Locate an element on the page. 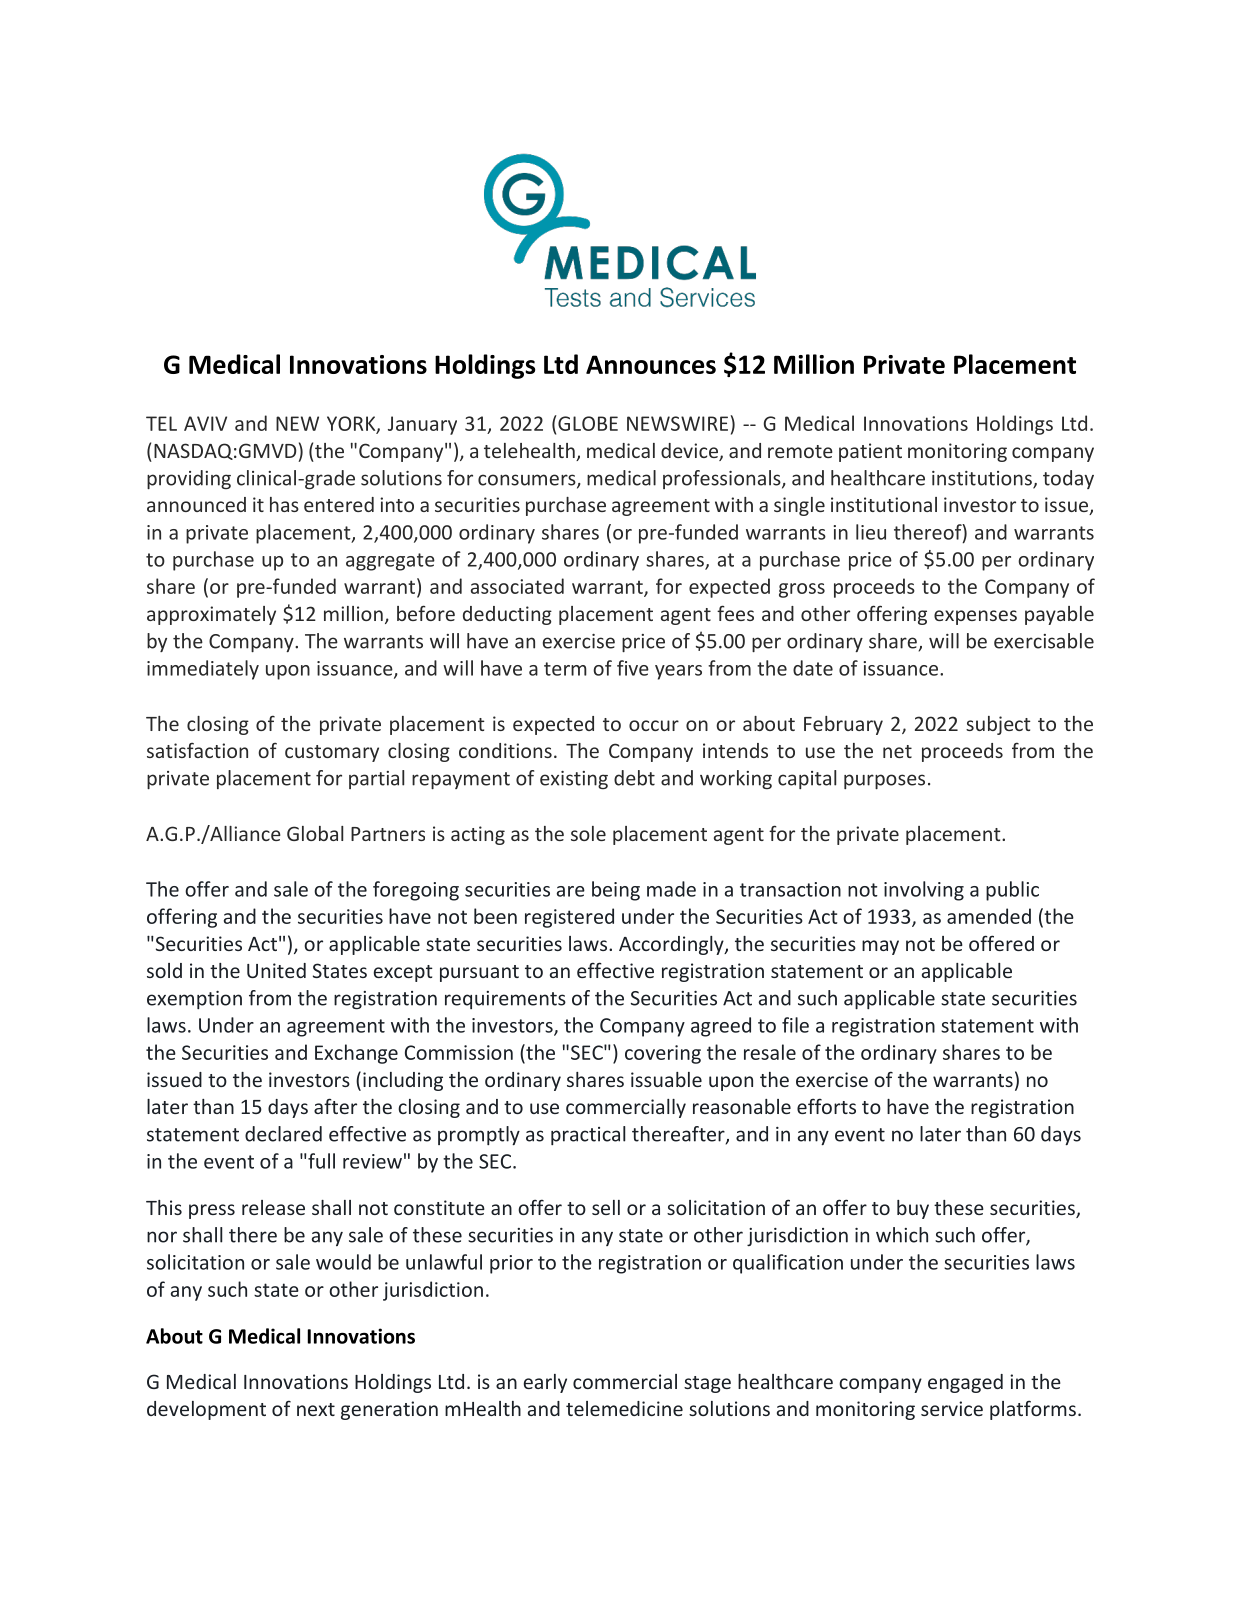 The image size is (1240, 1604). approximately is located at coordinates (211, 615).
